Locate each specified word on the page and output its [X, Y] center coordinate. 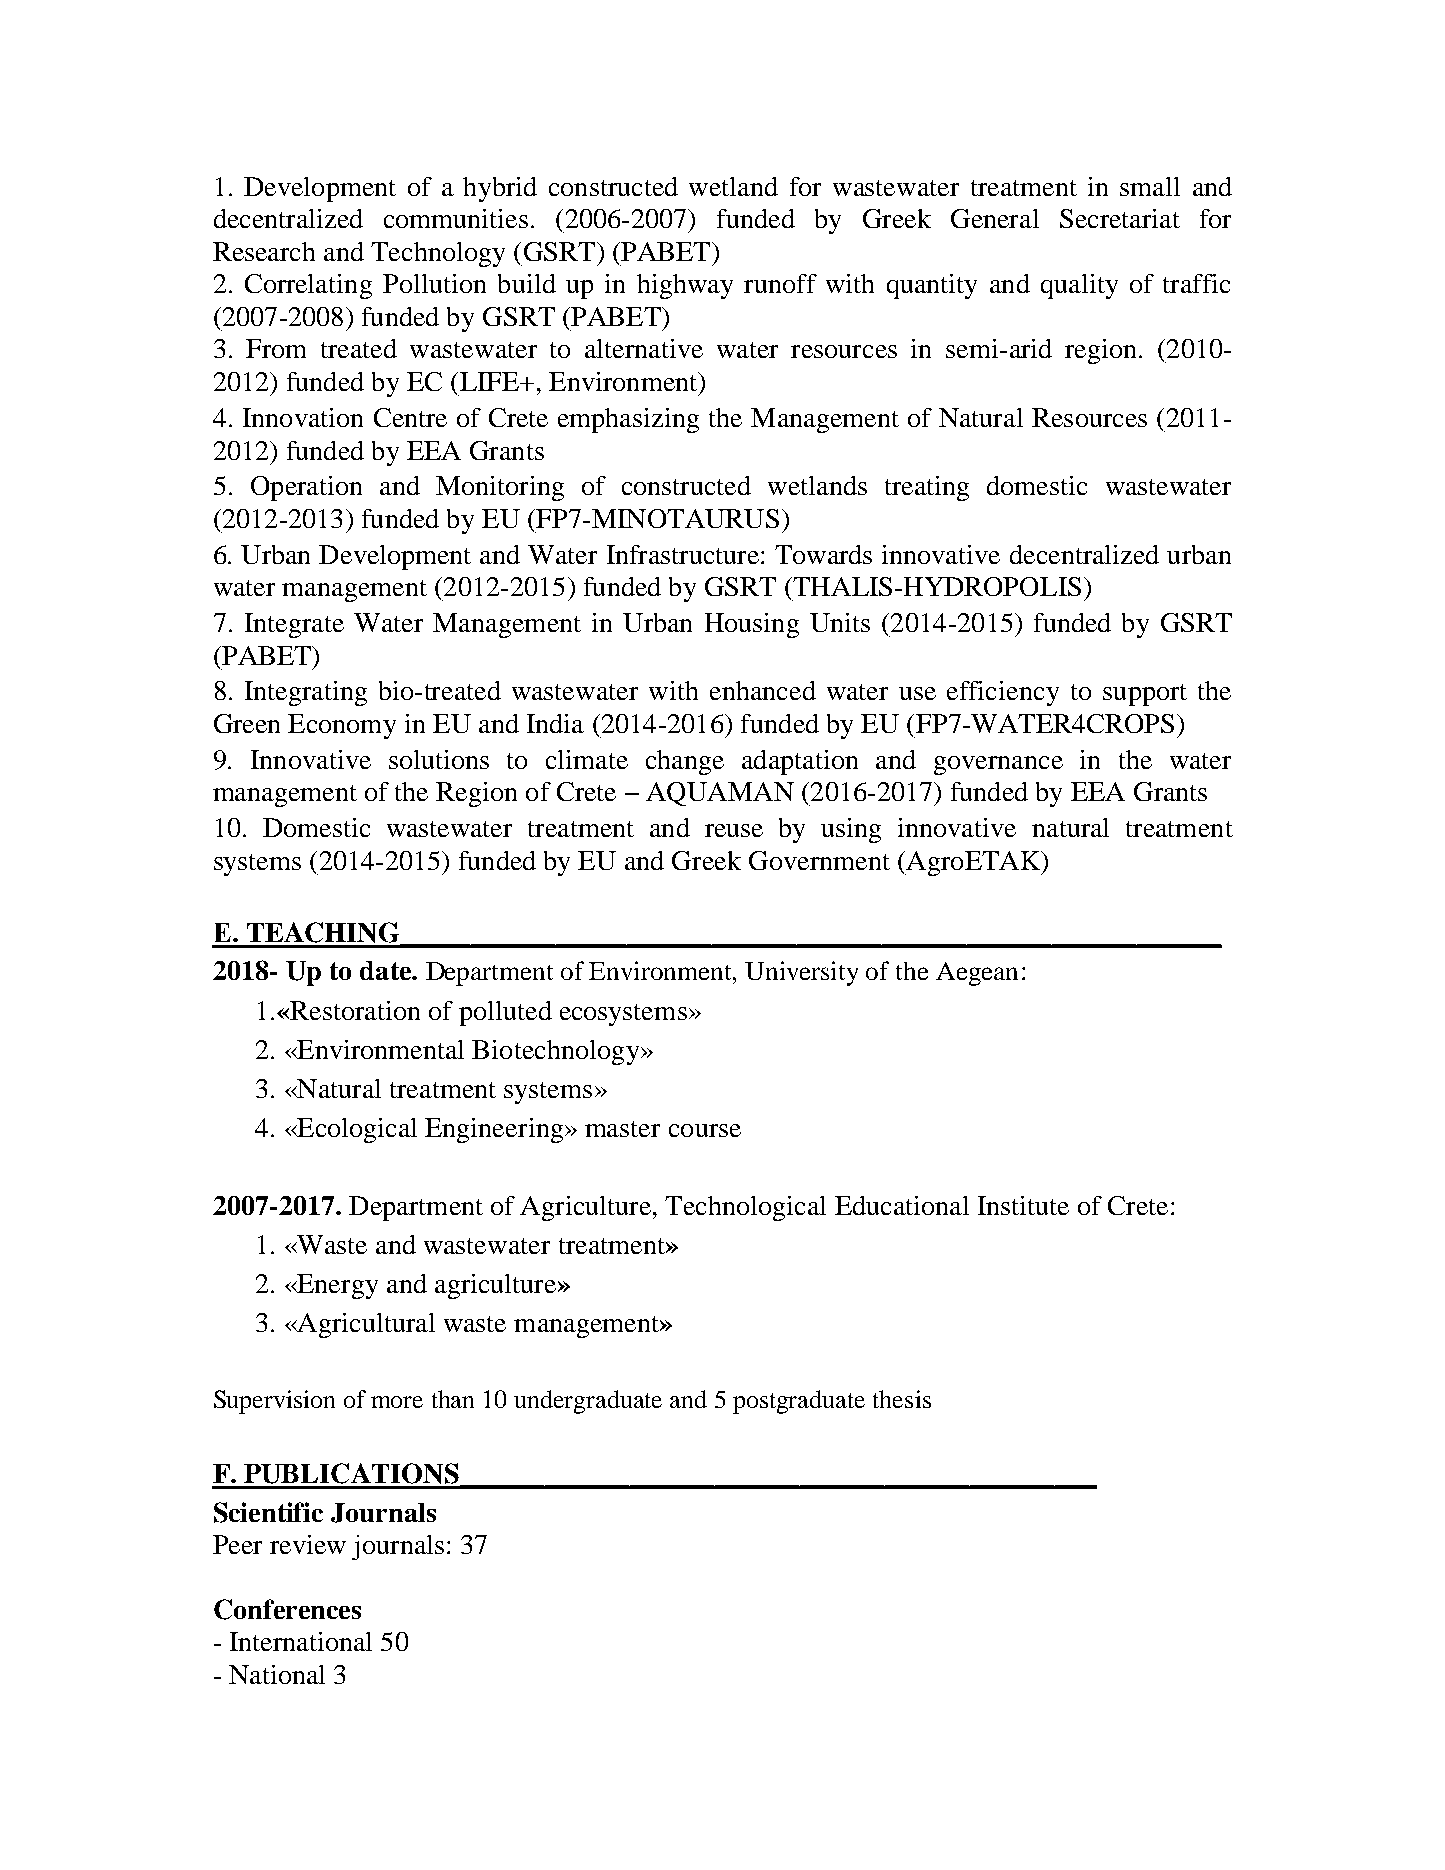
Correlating [308, 286]
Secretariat [1120, 218]
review [308, 1544]
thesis [902, 1399]
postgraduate [799, 1402]
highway [685, 286]
